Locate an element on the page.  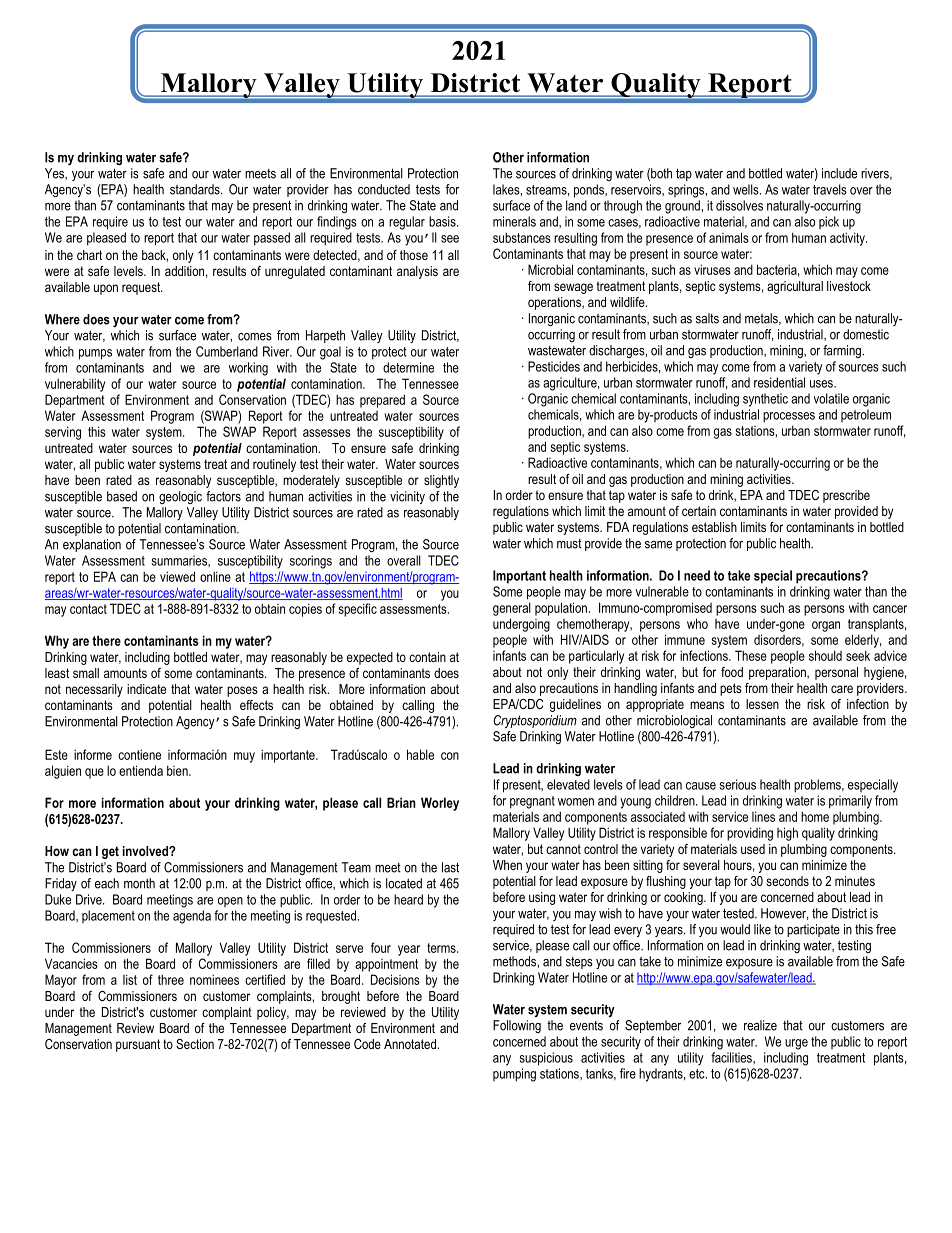
prepared is located at coordinates (382, 401).
